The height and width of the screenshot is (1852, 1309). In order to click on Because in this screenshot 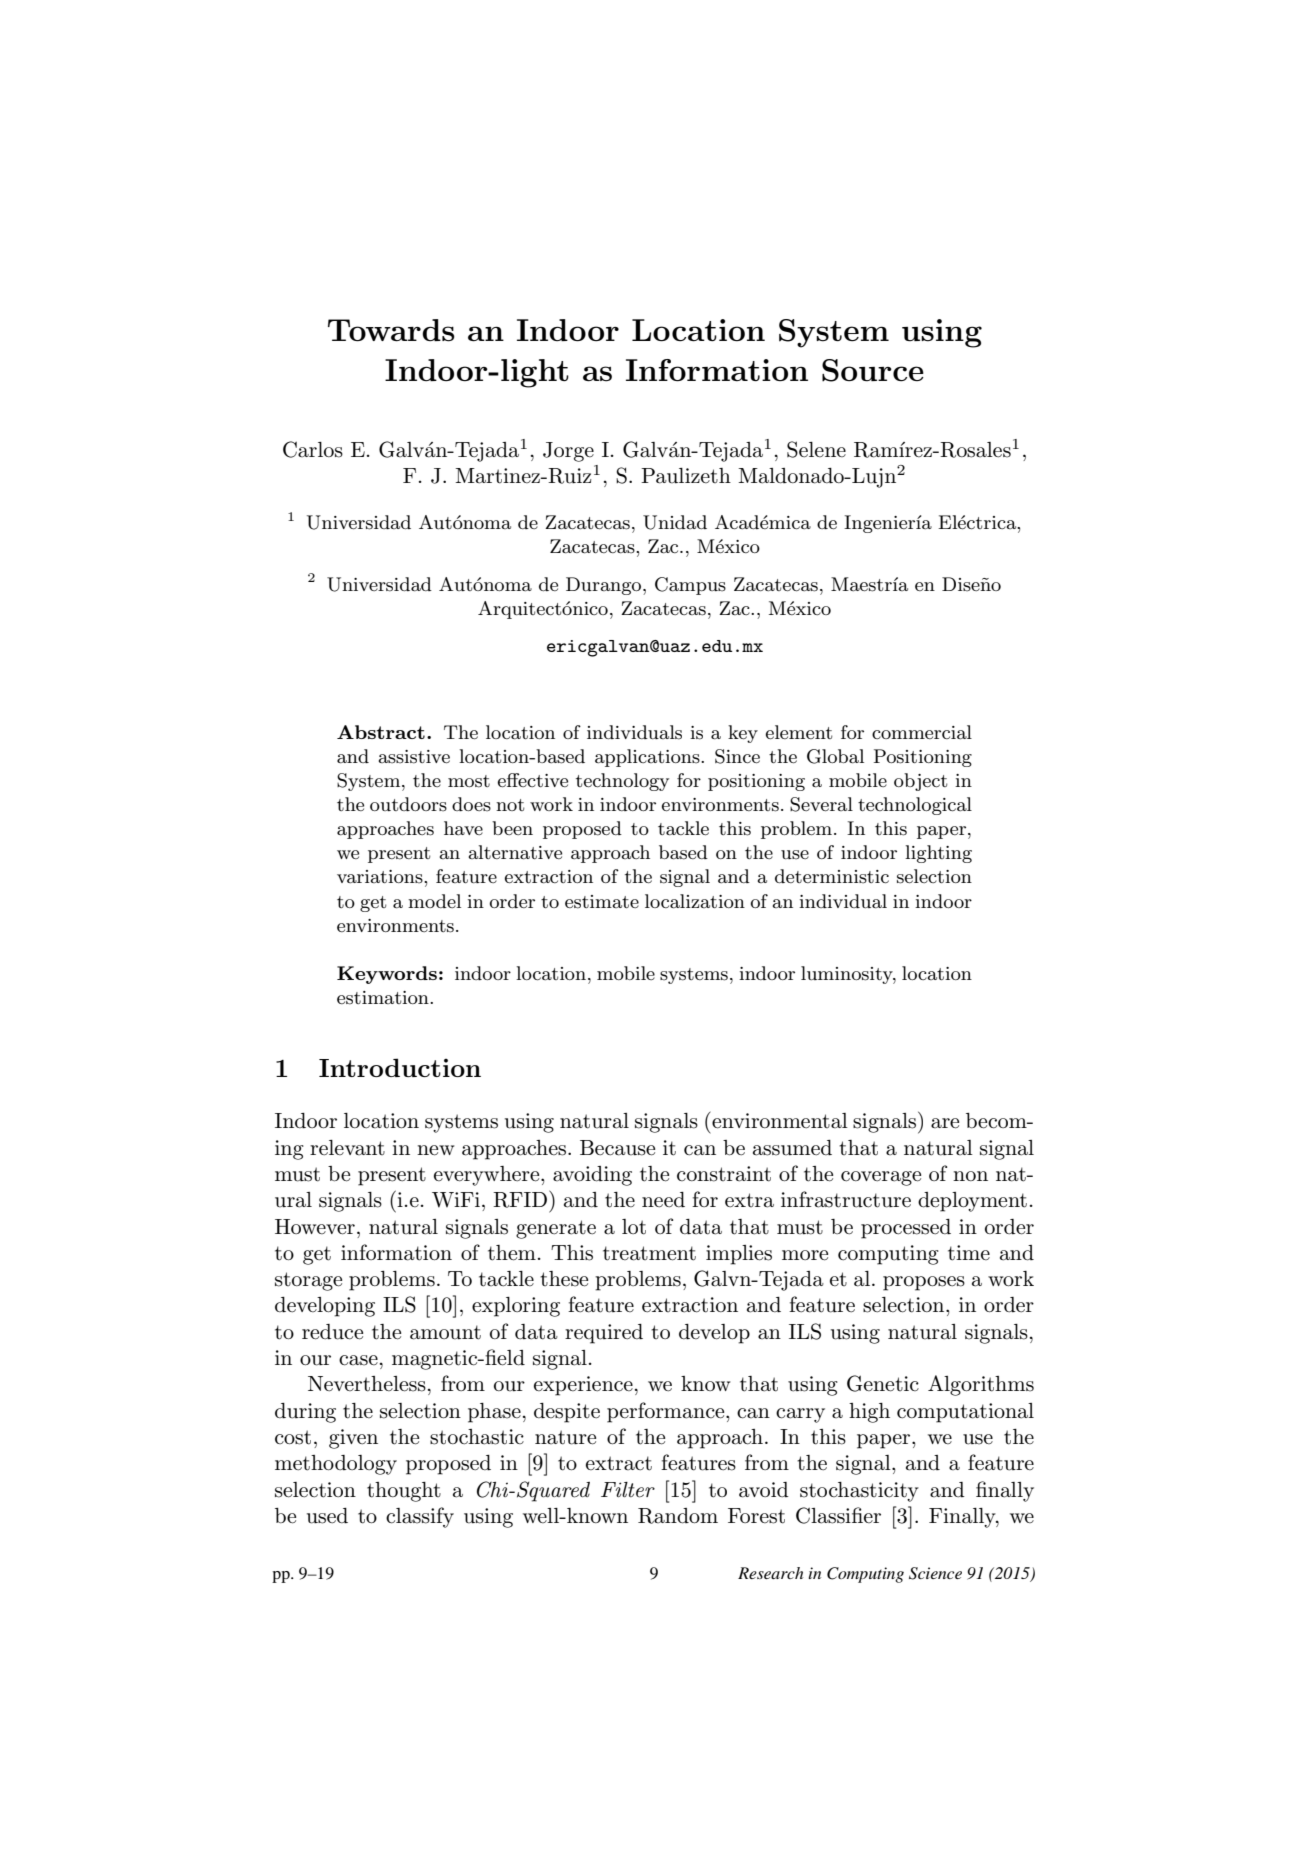, I will do `click(617, 1148)`.
